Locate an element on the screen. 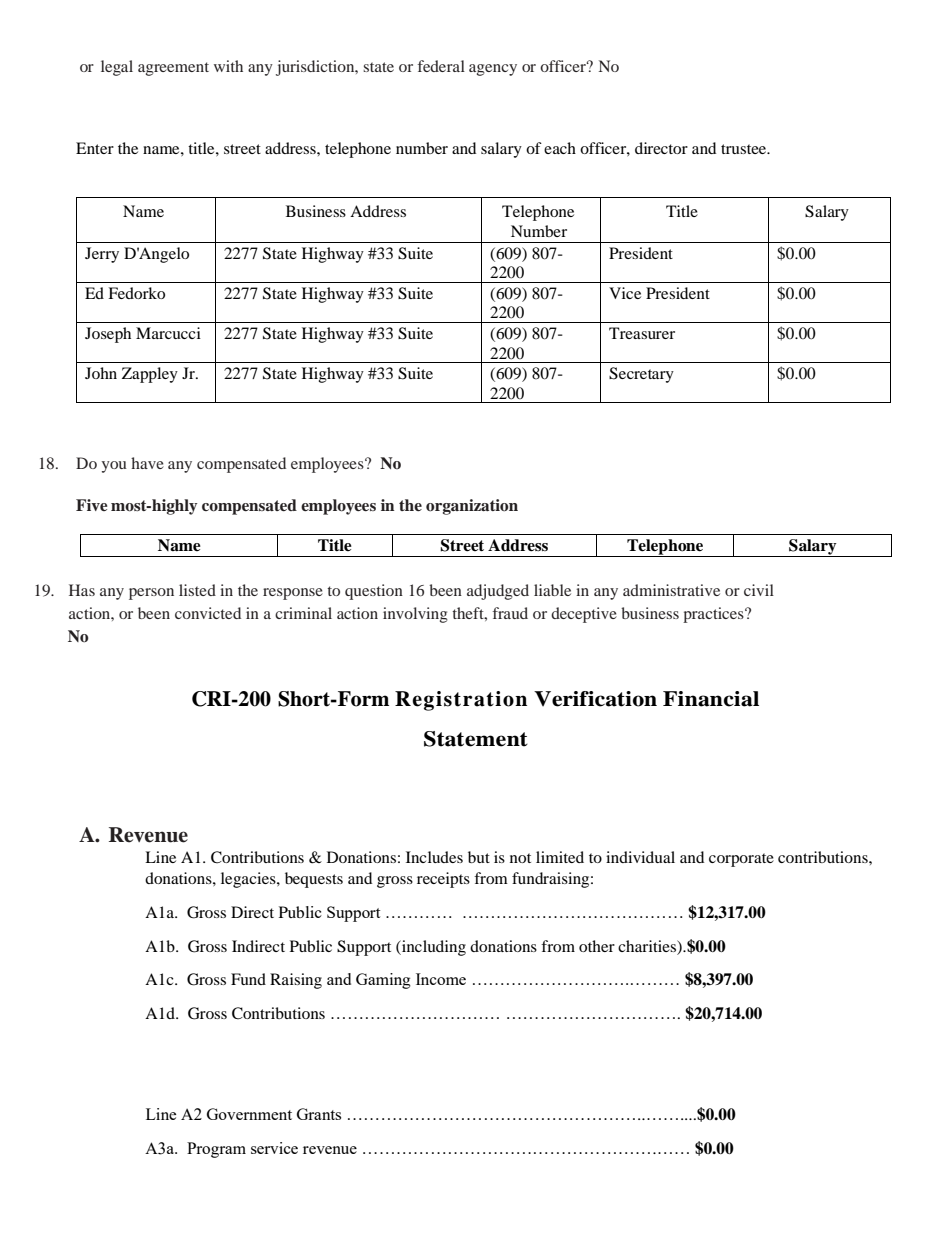 Image resolution: width=952 pixels, height=1233 pixels. federal is located at coordinates (441, 66).
